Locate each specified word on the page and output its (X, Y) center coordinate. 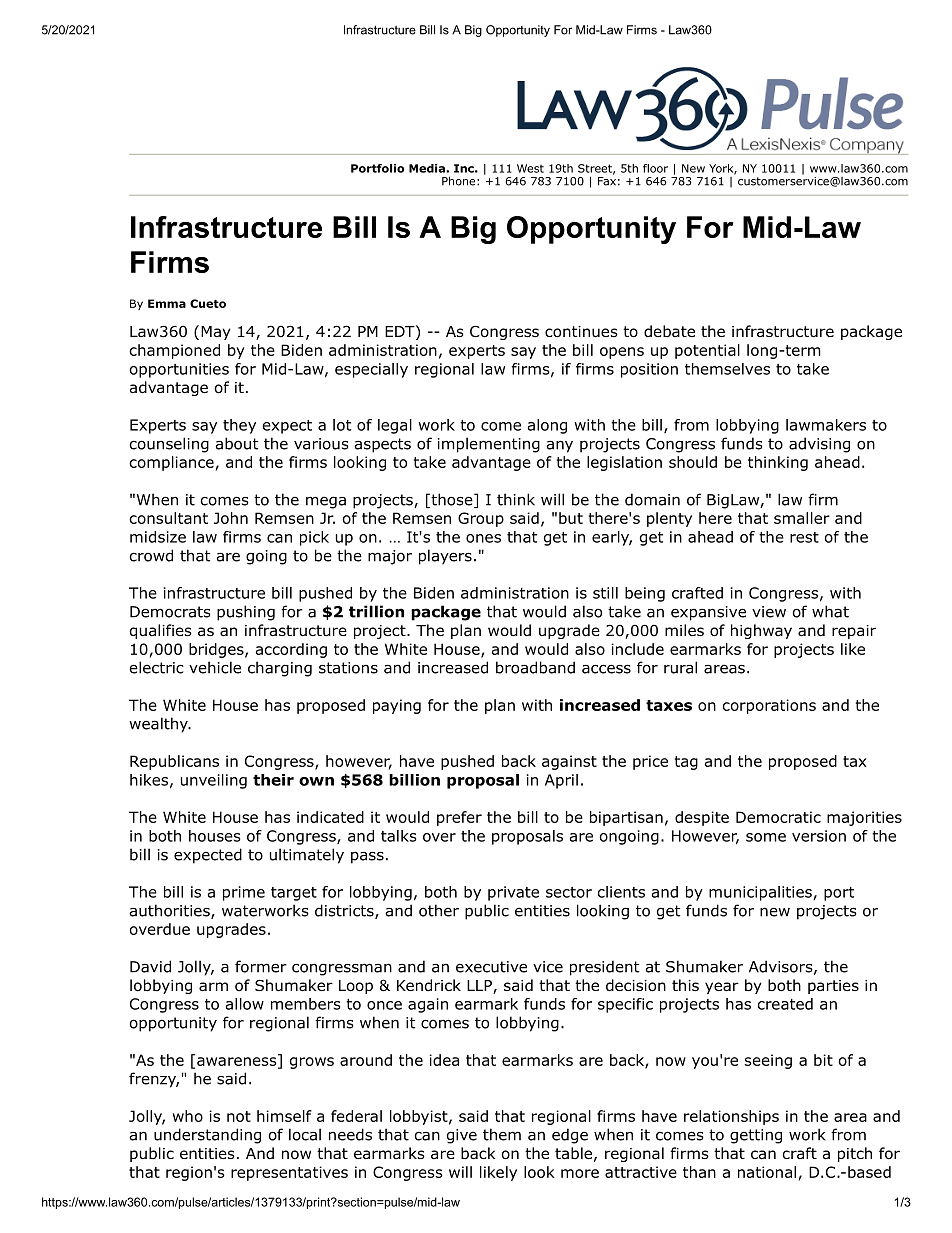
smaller (802, 518)
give (462, 1136)
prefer (459, 818)
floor (655, 168)
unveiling (214, 781)
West (530, 168)
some (766, 837)
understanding (207, 1136)
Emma (167, 303)
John (231, 518)
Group (481, 519)
